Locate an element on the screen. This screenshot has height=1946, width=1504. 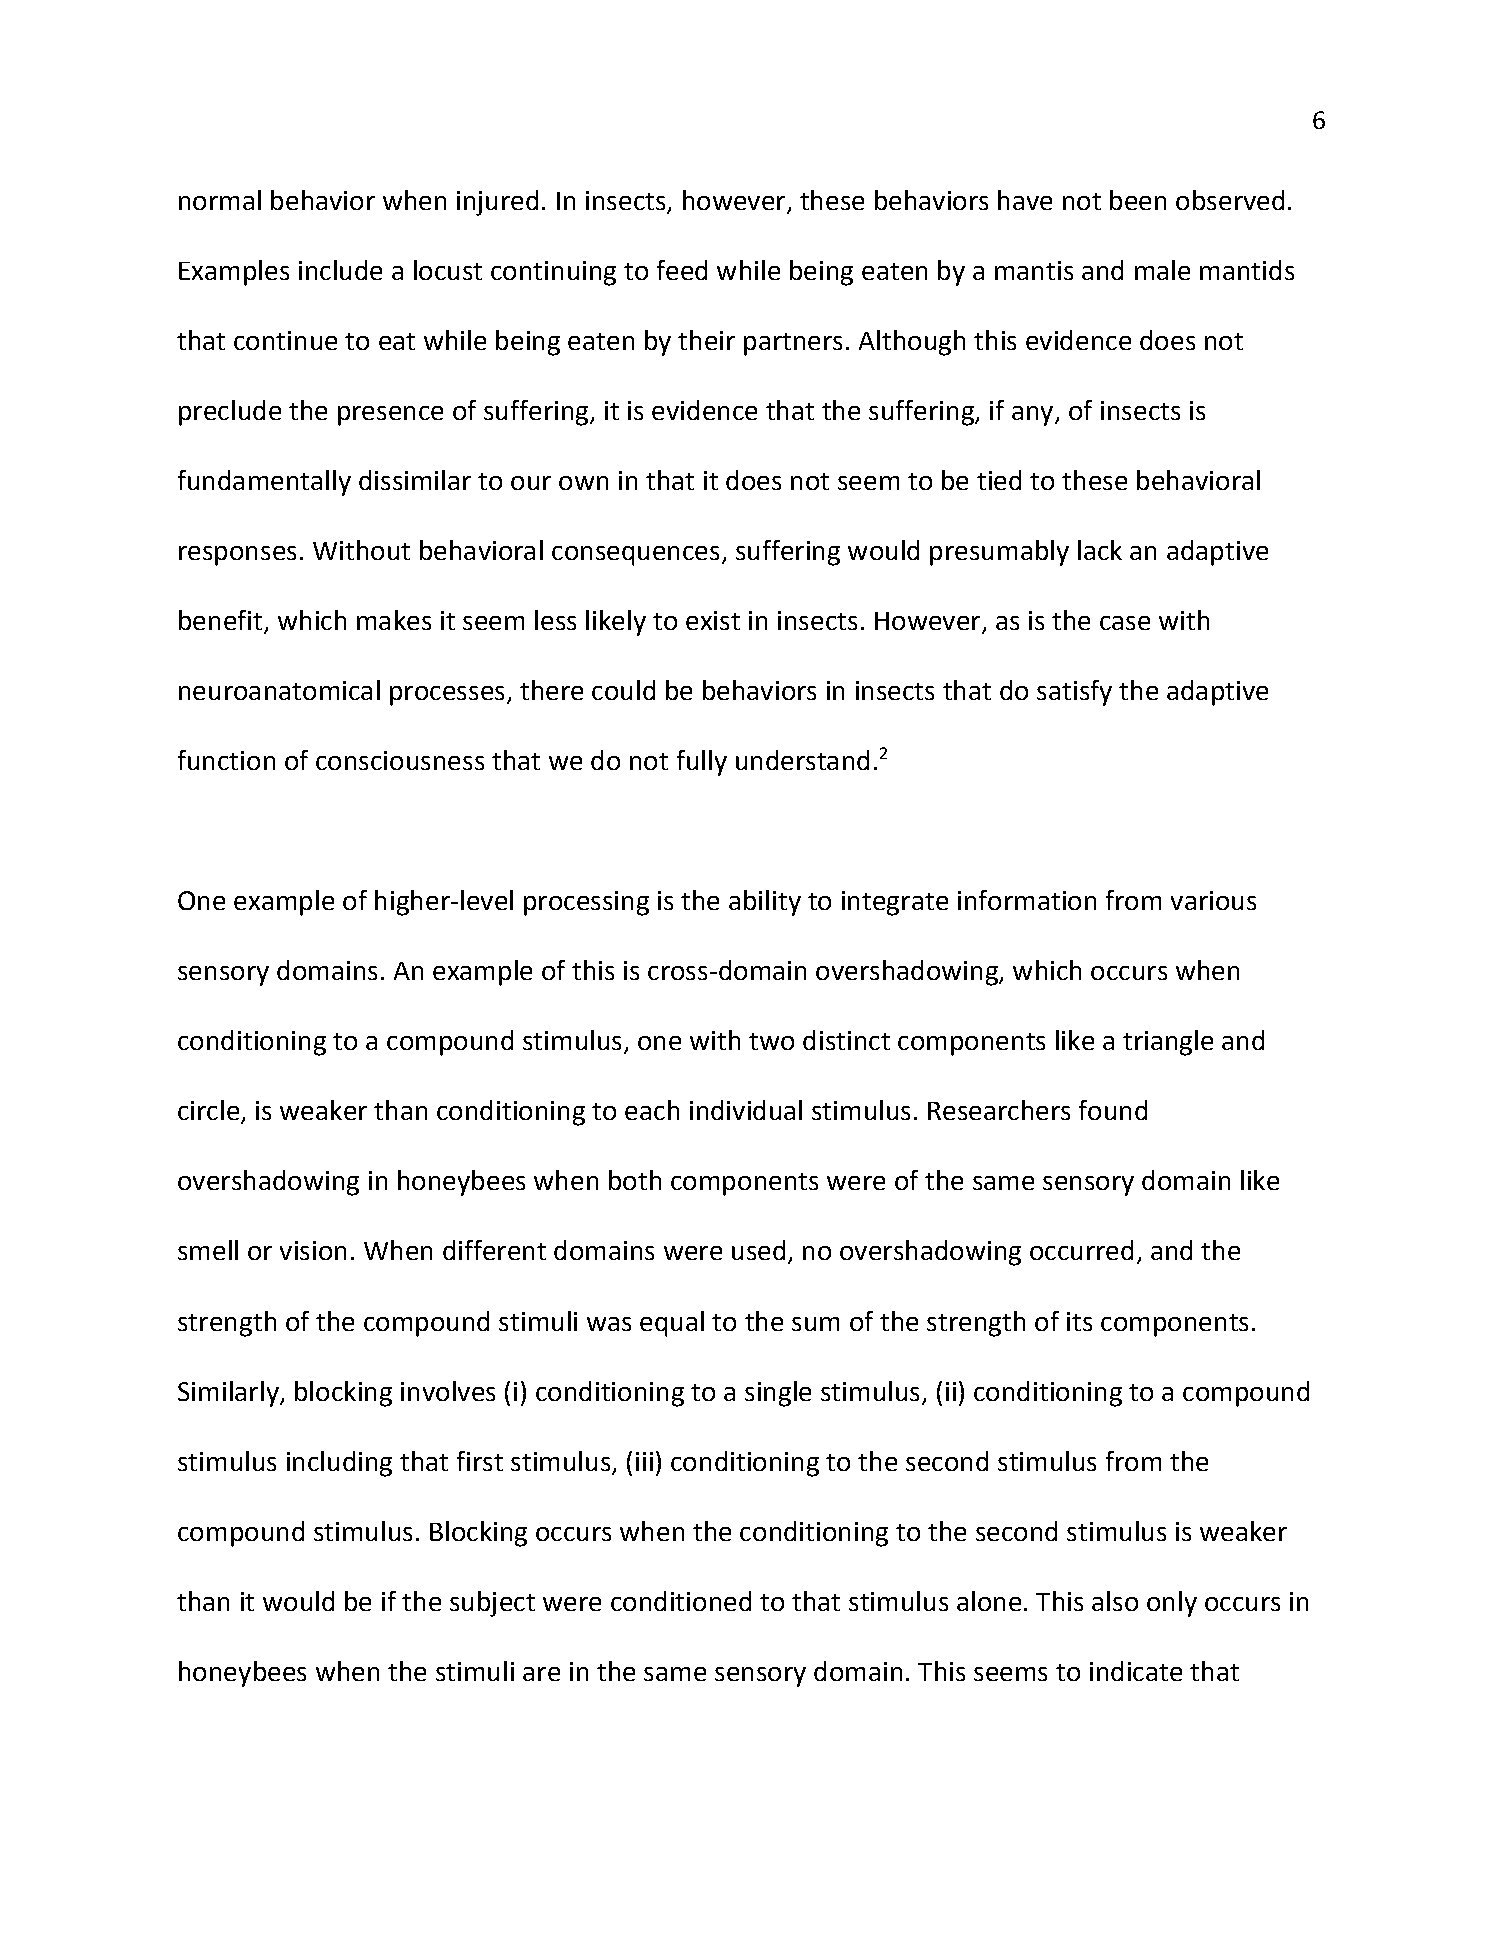
feed is located at coordinates (682, 270).
